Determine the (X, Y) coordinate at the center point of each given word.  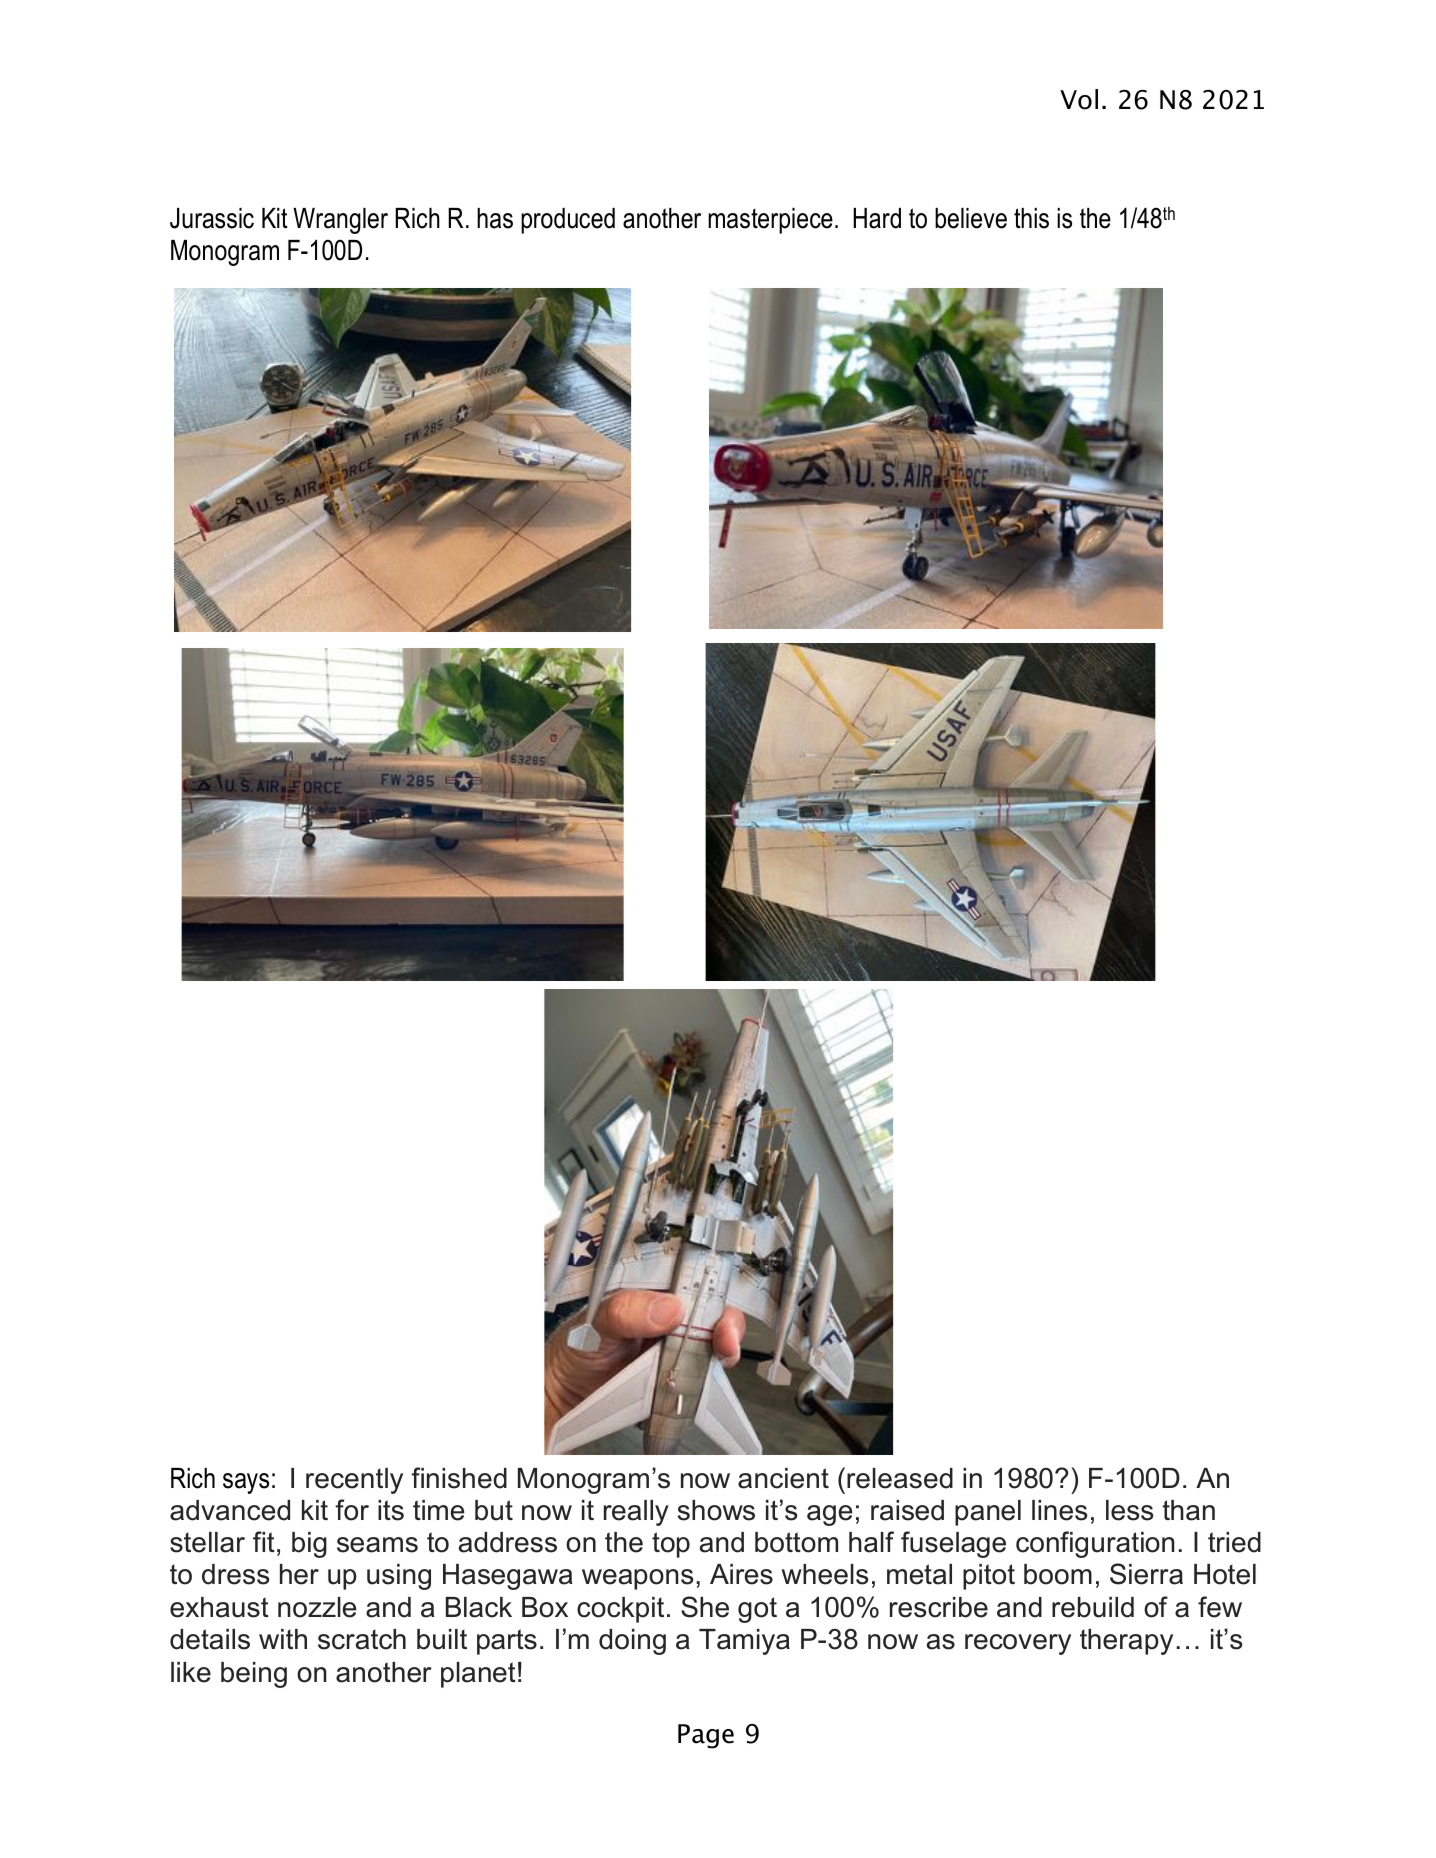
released (900, 1478)
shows (716, 1510)
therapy (1126, 1642)
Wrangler (340, 221)
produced (568, 221)
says (246, 1483)
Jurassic (212, 218)
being (254, 1675)
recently (354, 1481)
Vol (1079, 99)
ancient (783, 1478)
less (1129, 1510)
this (1031, 218)
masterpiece (770, 221)
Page (706, 1736)
